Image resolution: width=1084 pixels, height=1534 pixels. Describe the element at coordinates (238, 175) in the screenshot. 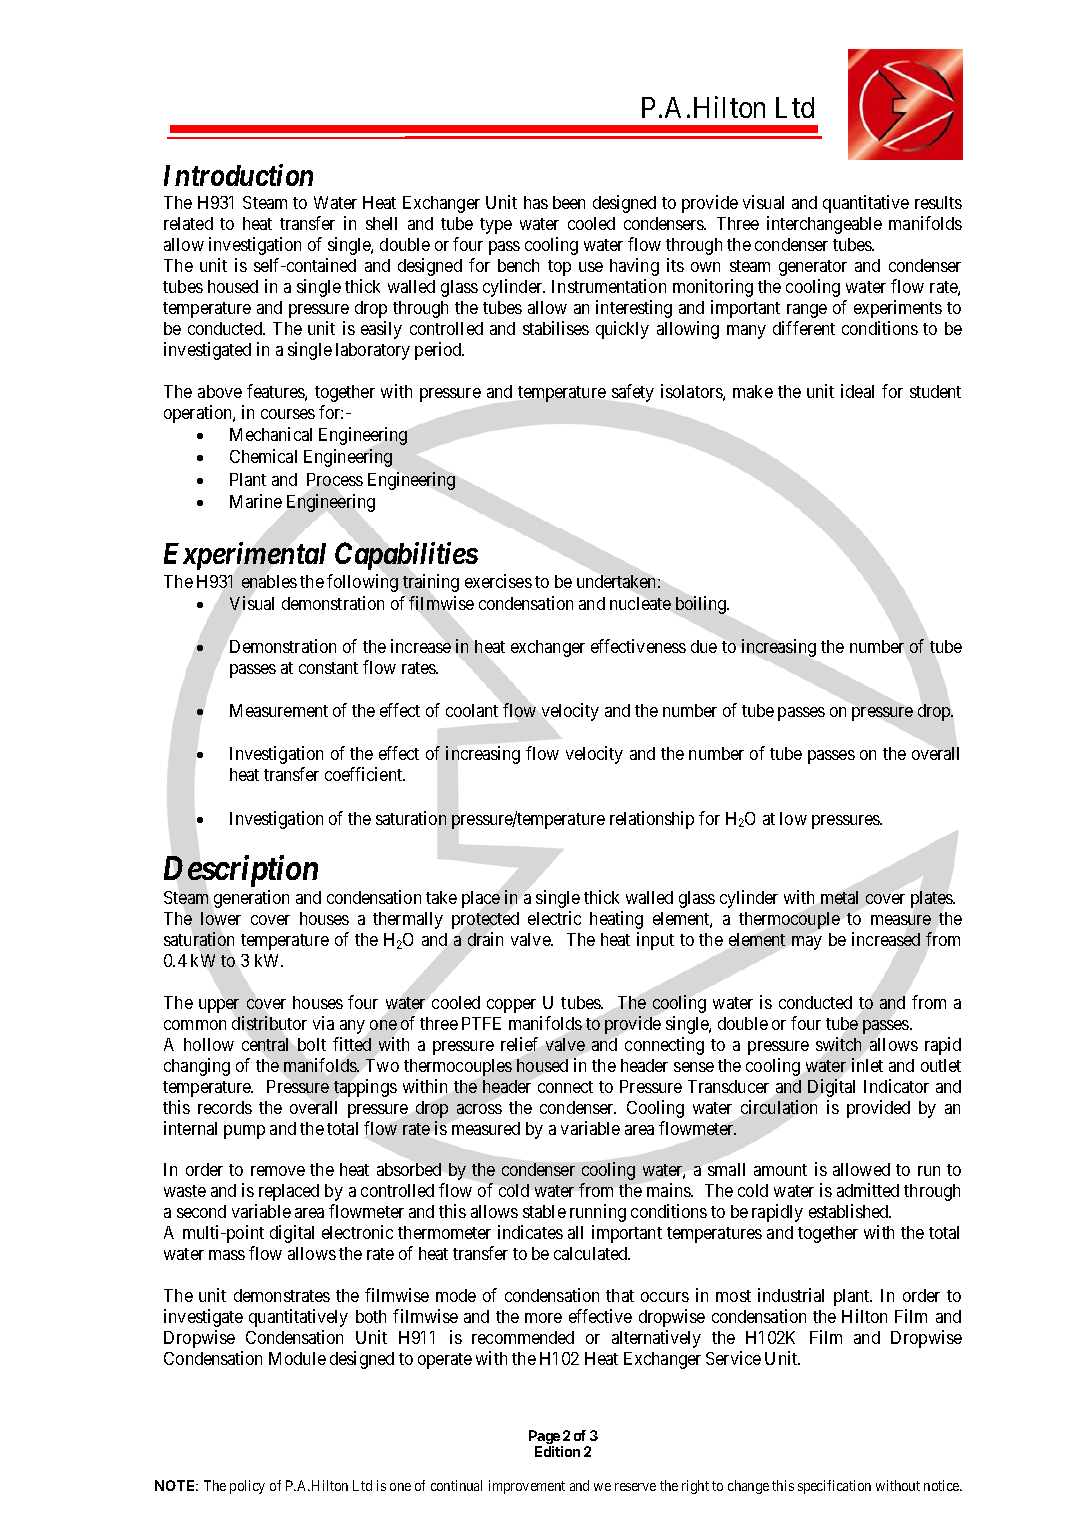

I see `Introduction` at that location.
